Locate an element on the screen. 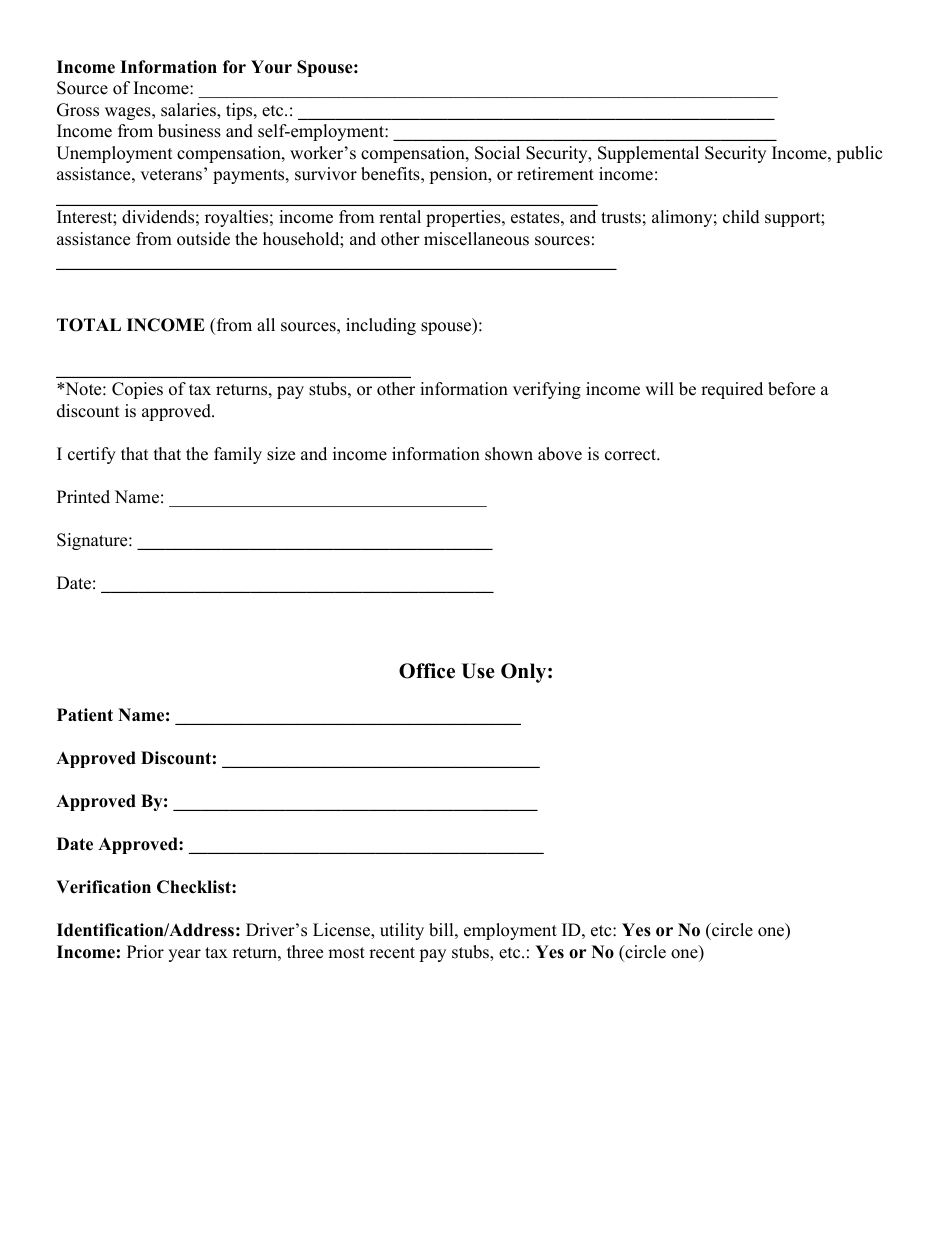 This screenshot has height=1233, width=952. Prior is located at coordinates (145, 952).
